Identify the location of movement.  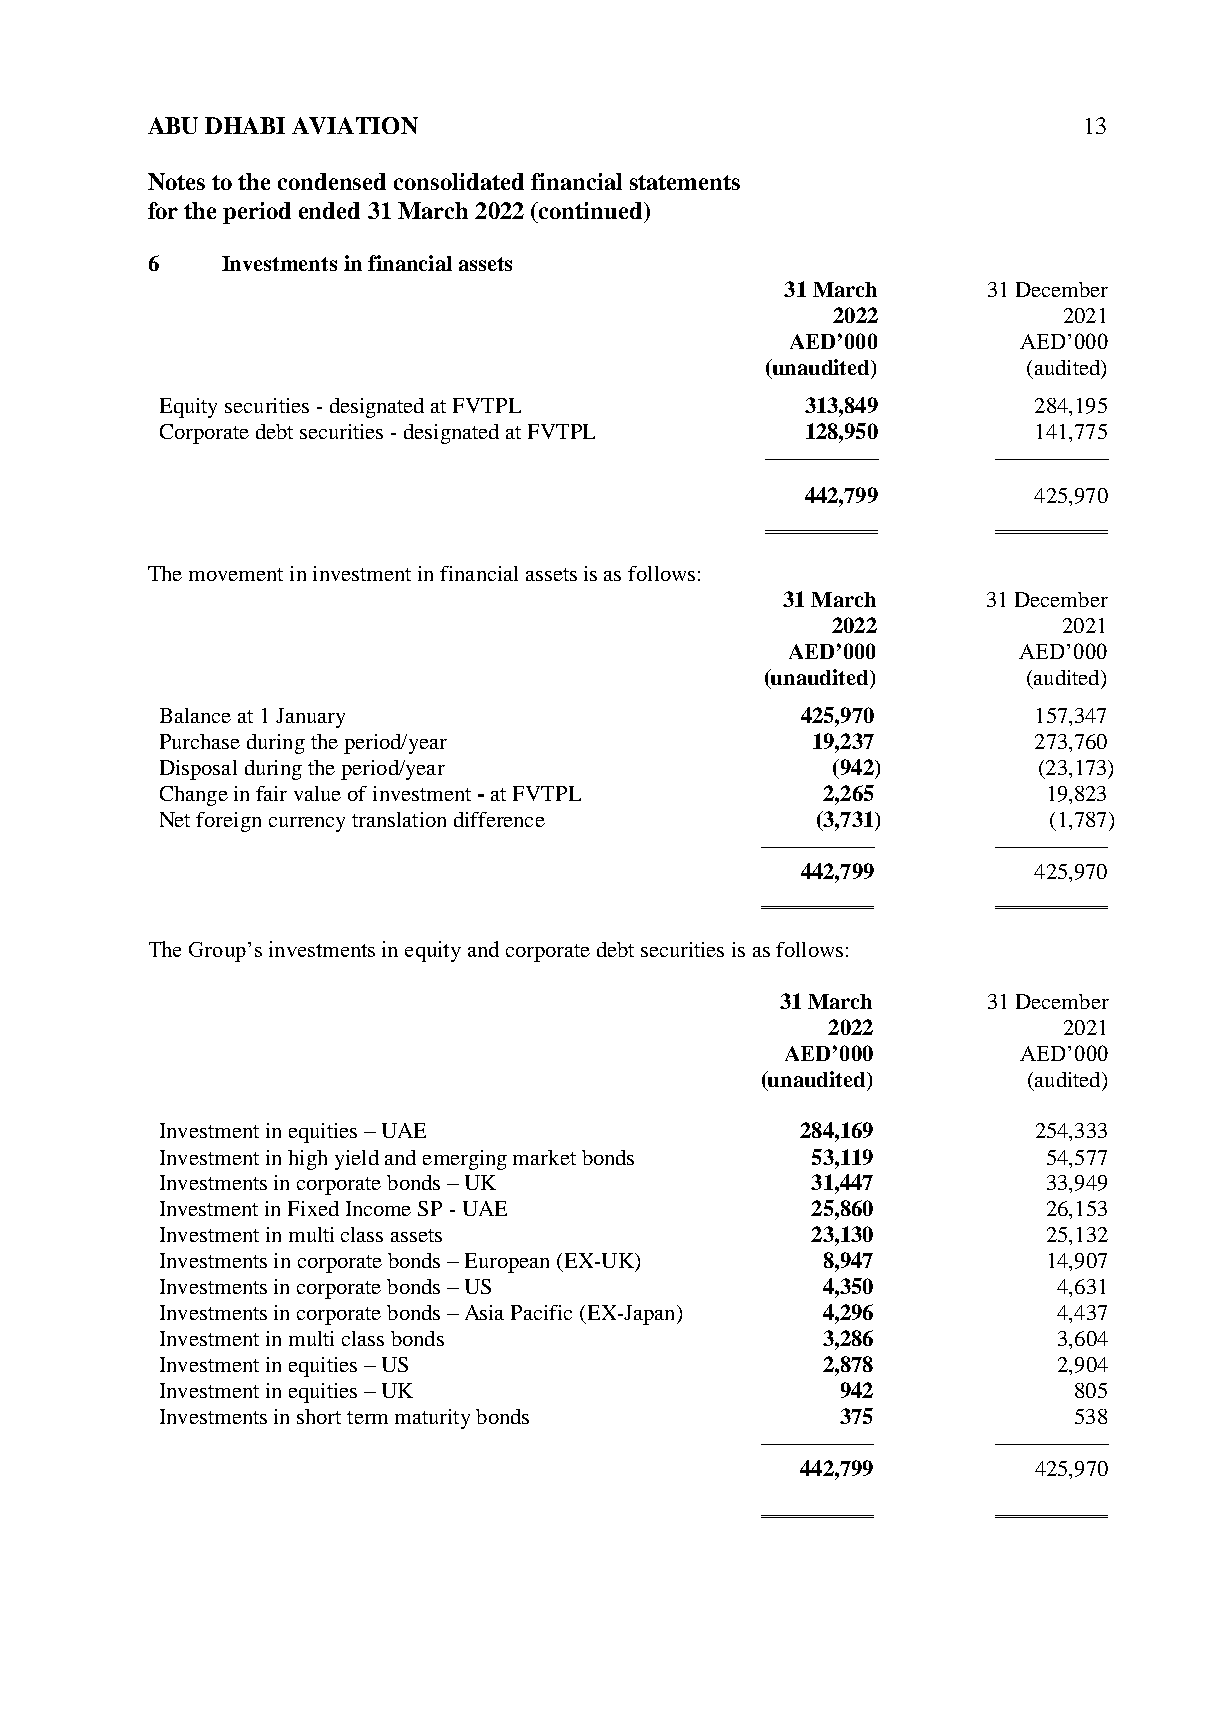
(236, 574).
